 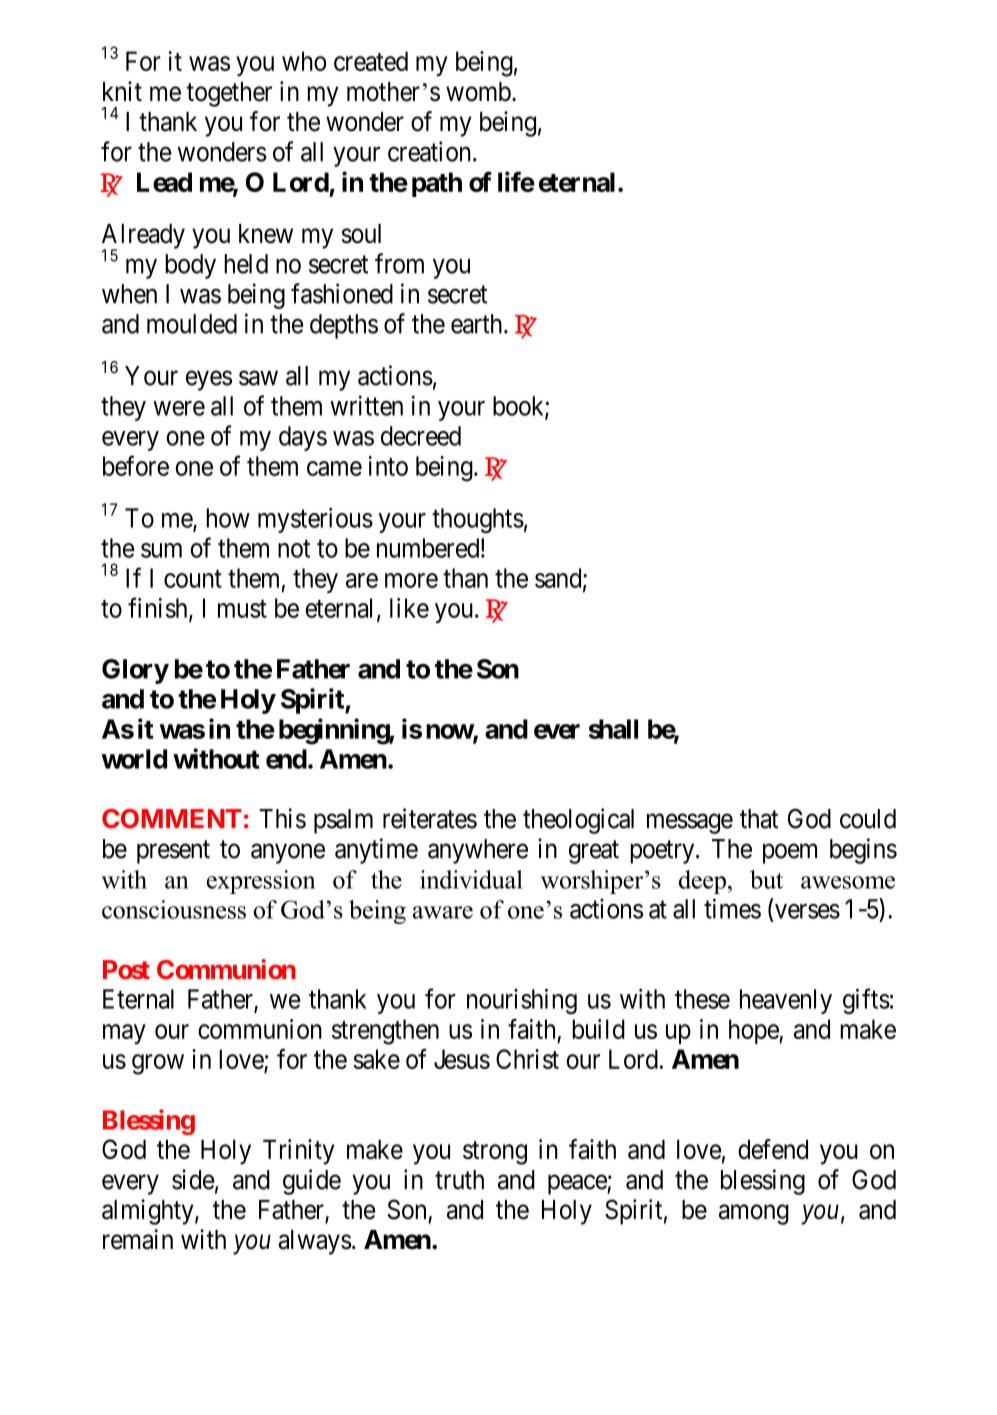 What do you see at coordinates (790, 854) in the document?
I see `poem` at bounding box center [790, 854].
